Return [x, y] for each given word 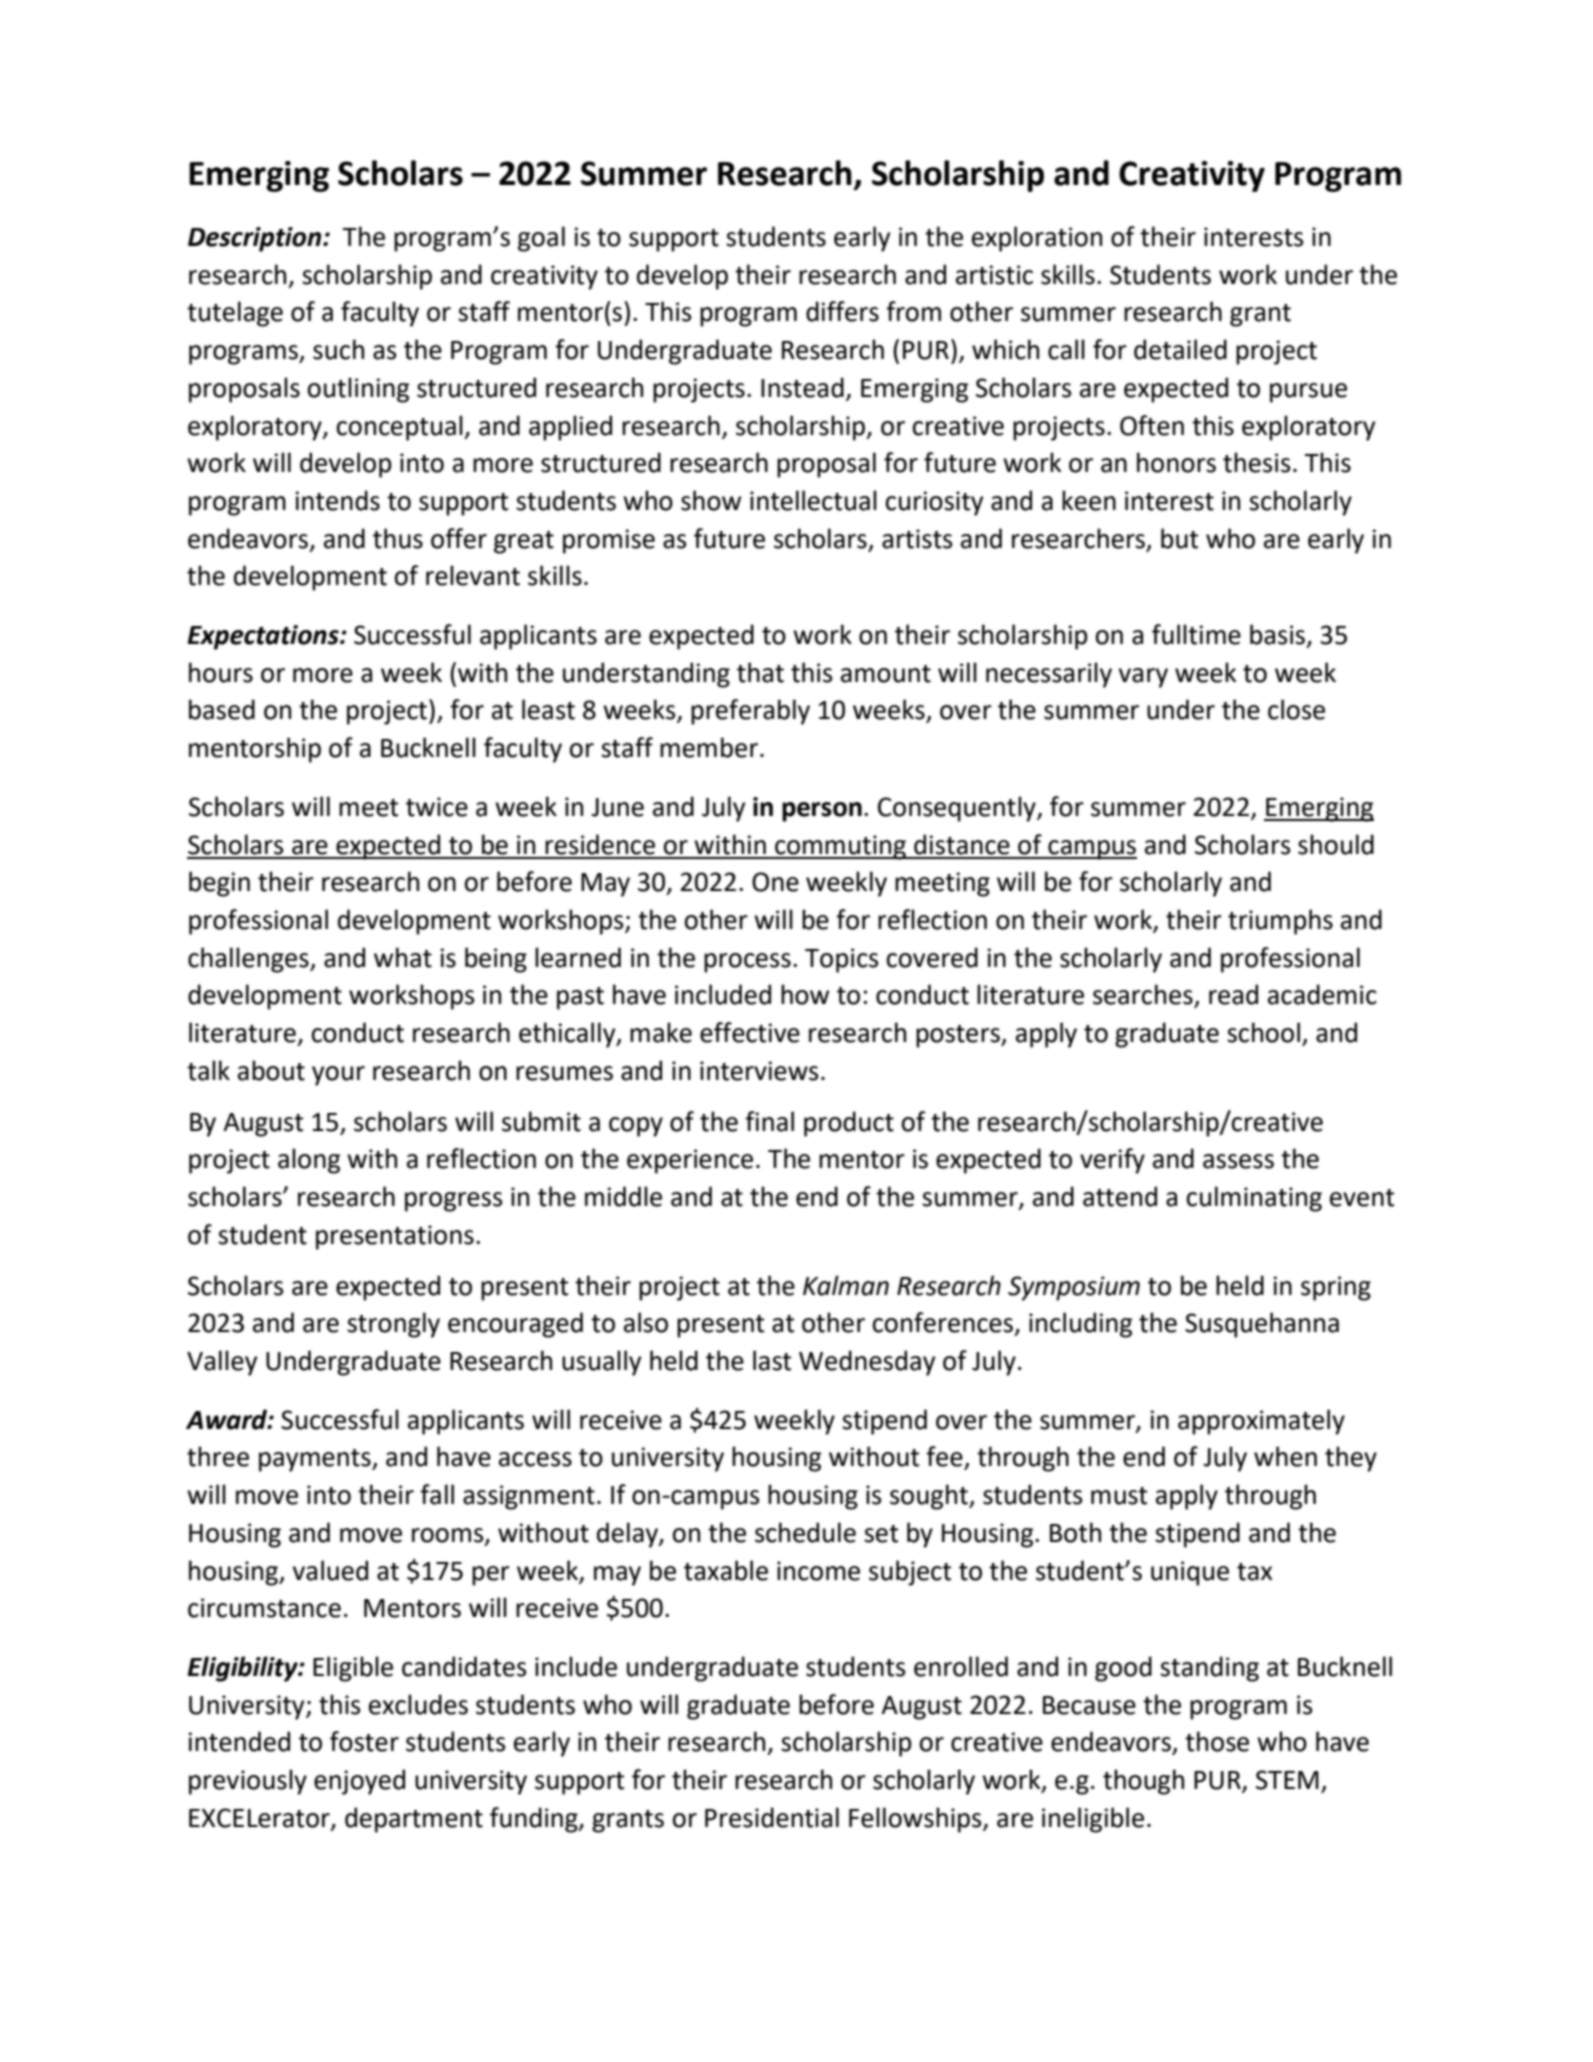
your [338, 1076]
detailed [1180, 349]
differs [842, 311]
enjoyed [359, 1782]
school [1263, 1032]
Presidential [772, 1817]
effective [750, 1032]
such [338, 349]
